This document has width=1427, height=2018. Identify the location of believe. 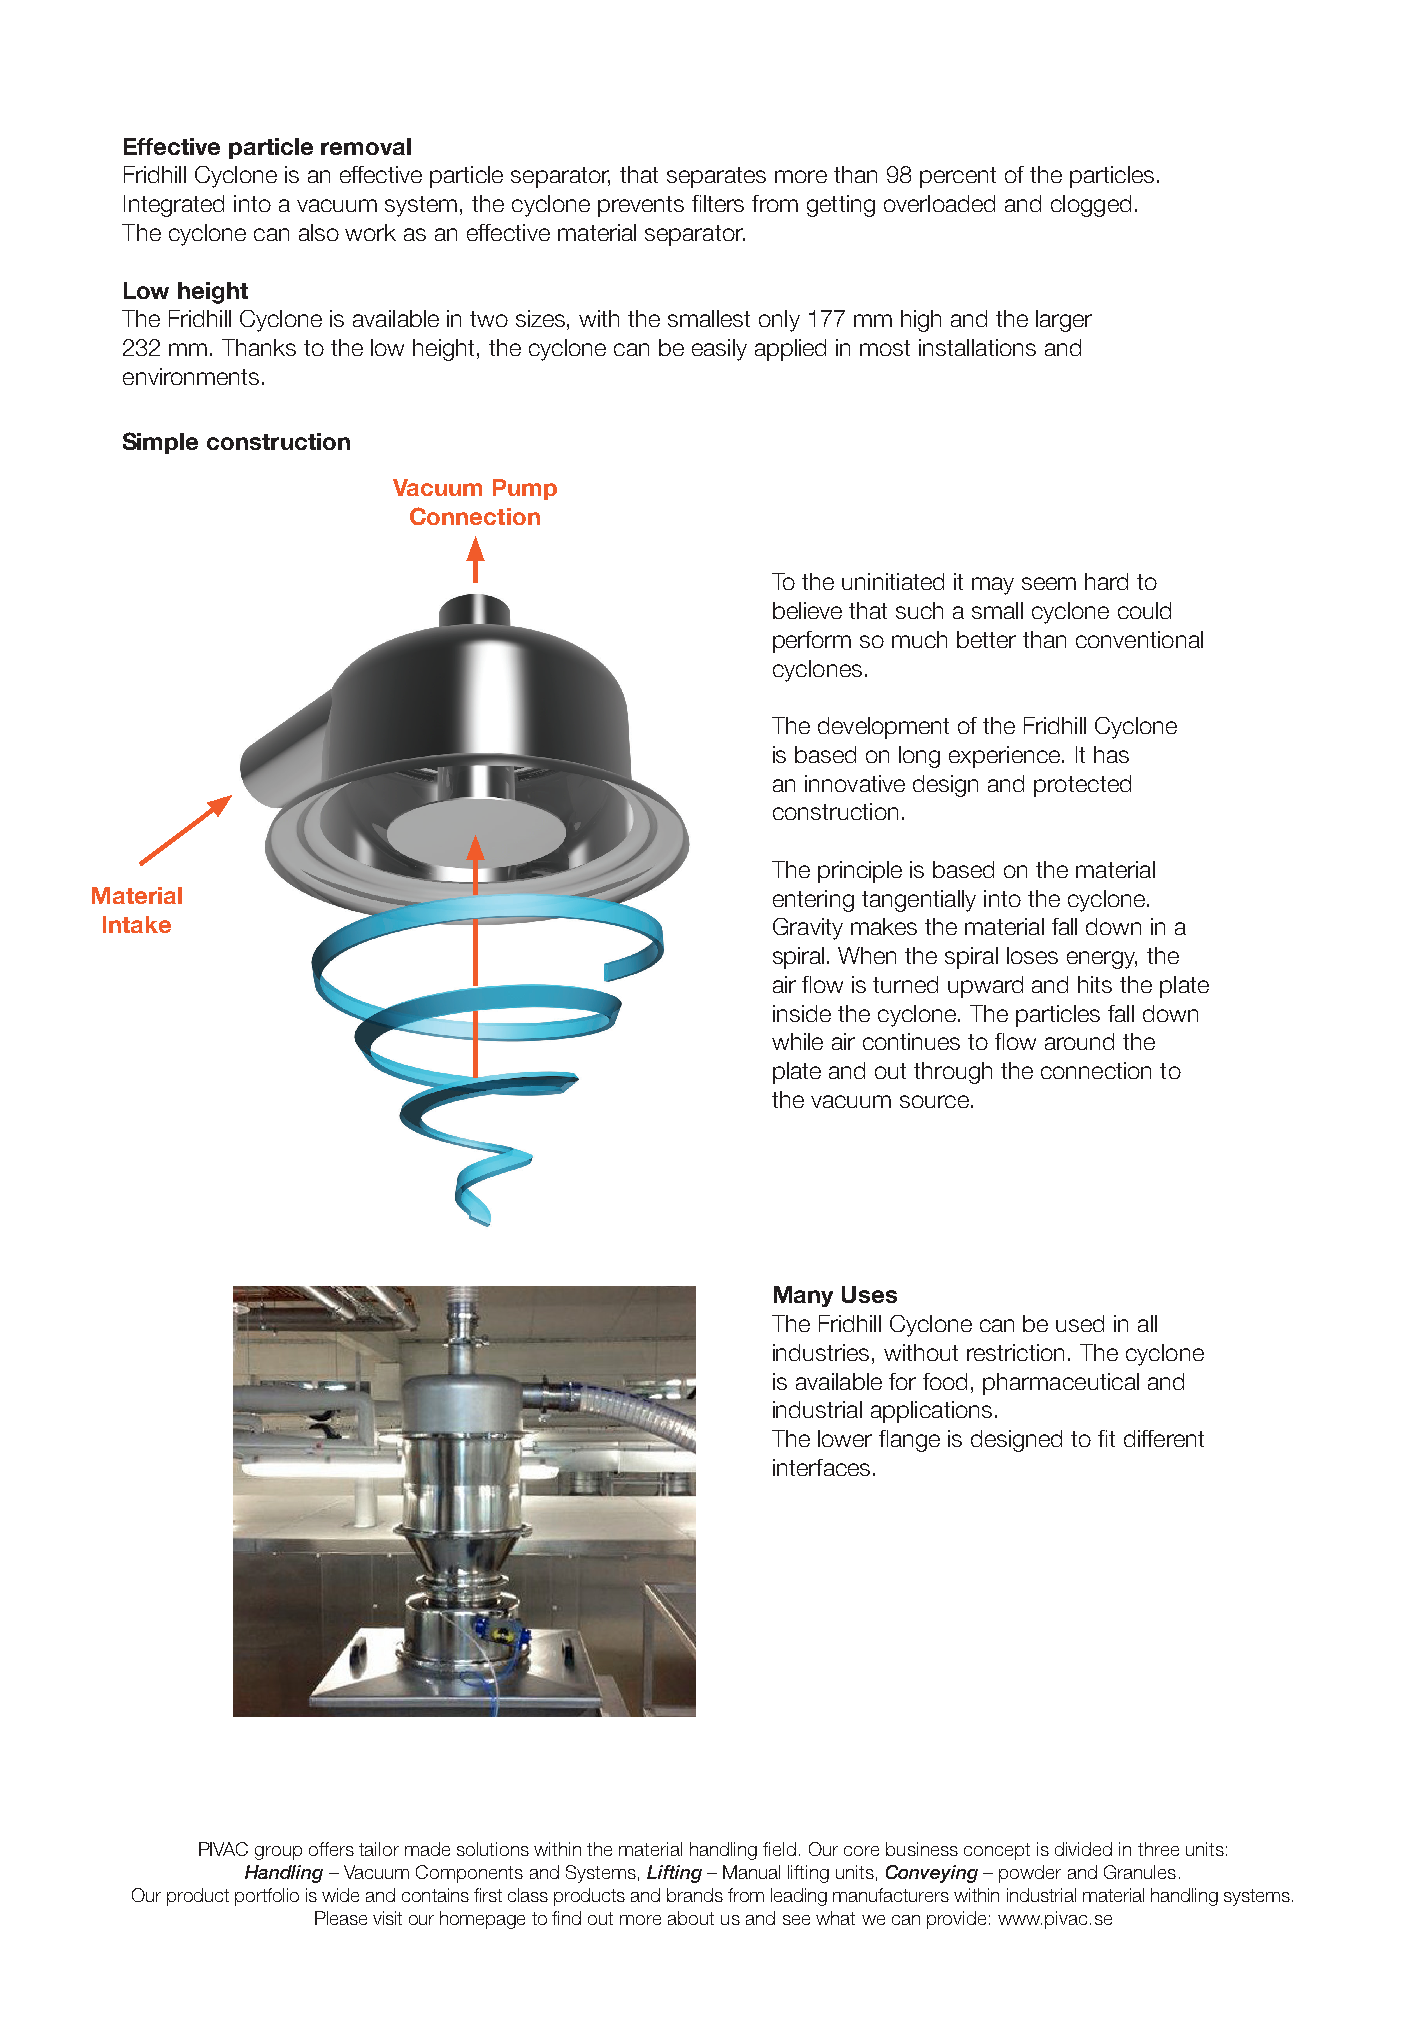
(807, 610).
